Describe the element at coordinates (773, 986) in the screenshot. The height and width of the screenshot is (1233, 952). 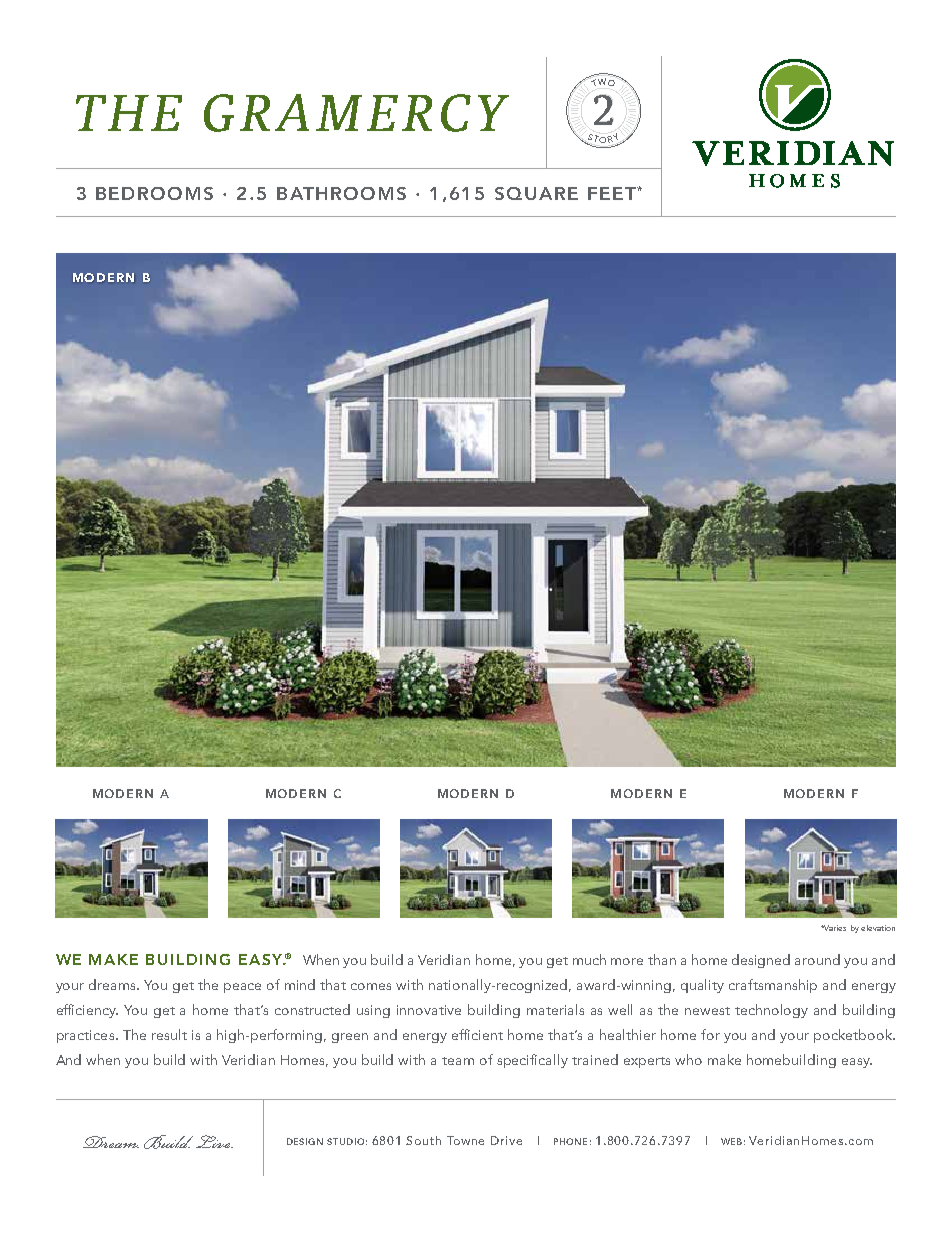
I see `craftsmanship` at that location.
